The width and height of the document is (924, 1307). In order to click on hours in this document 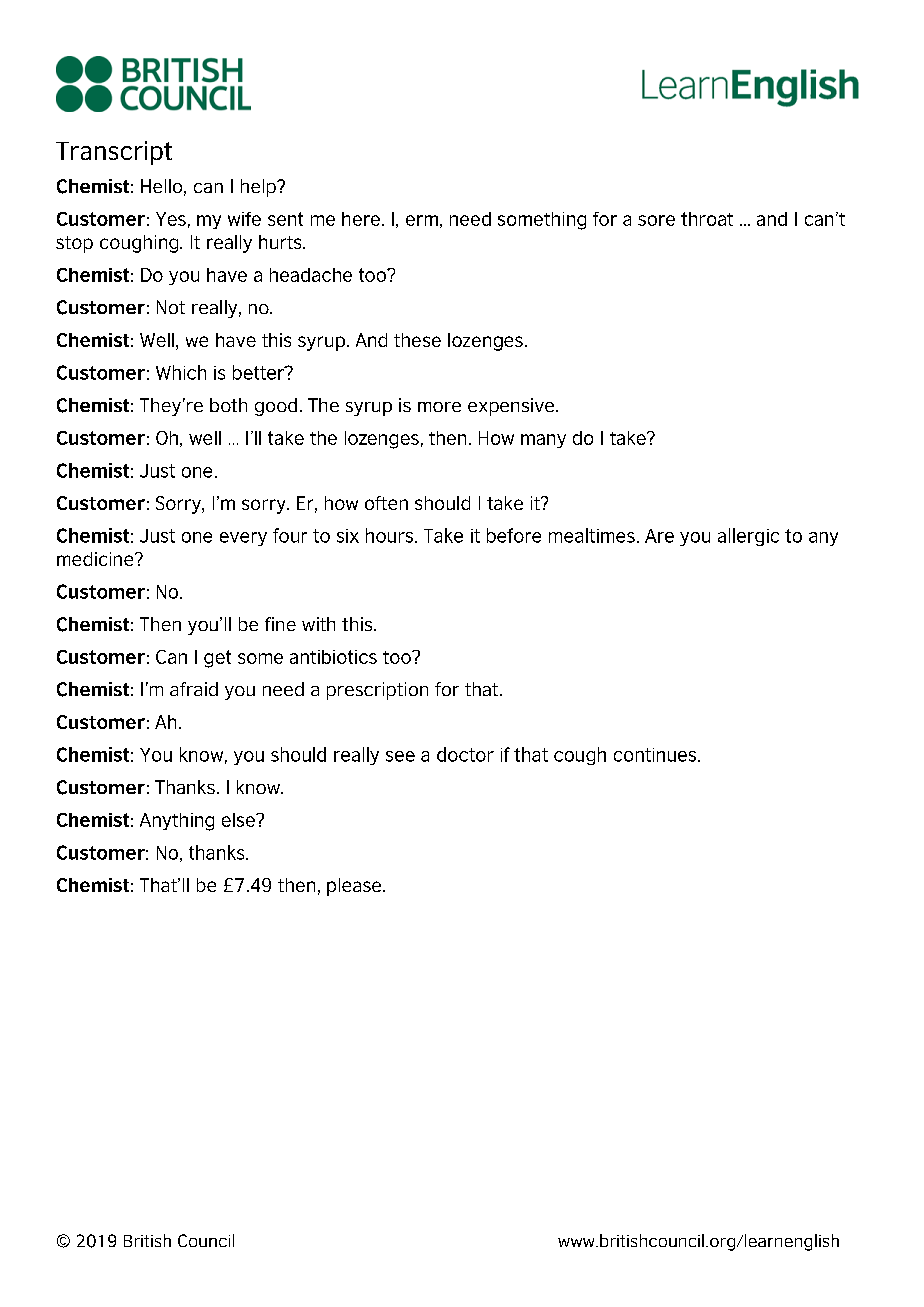, I will do `click(391, 535)`.
